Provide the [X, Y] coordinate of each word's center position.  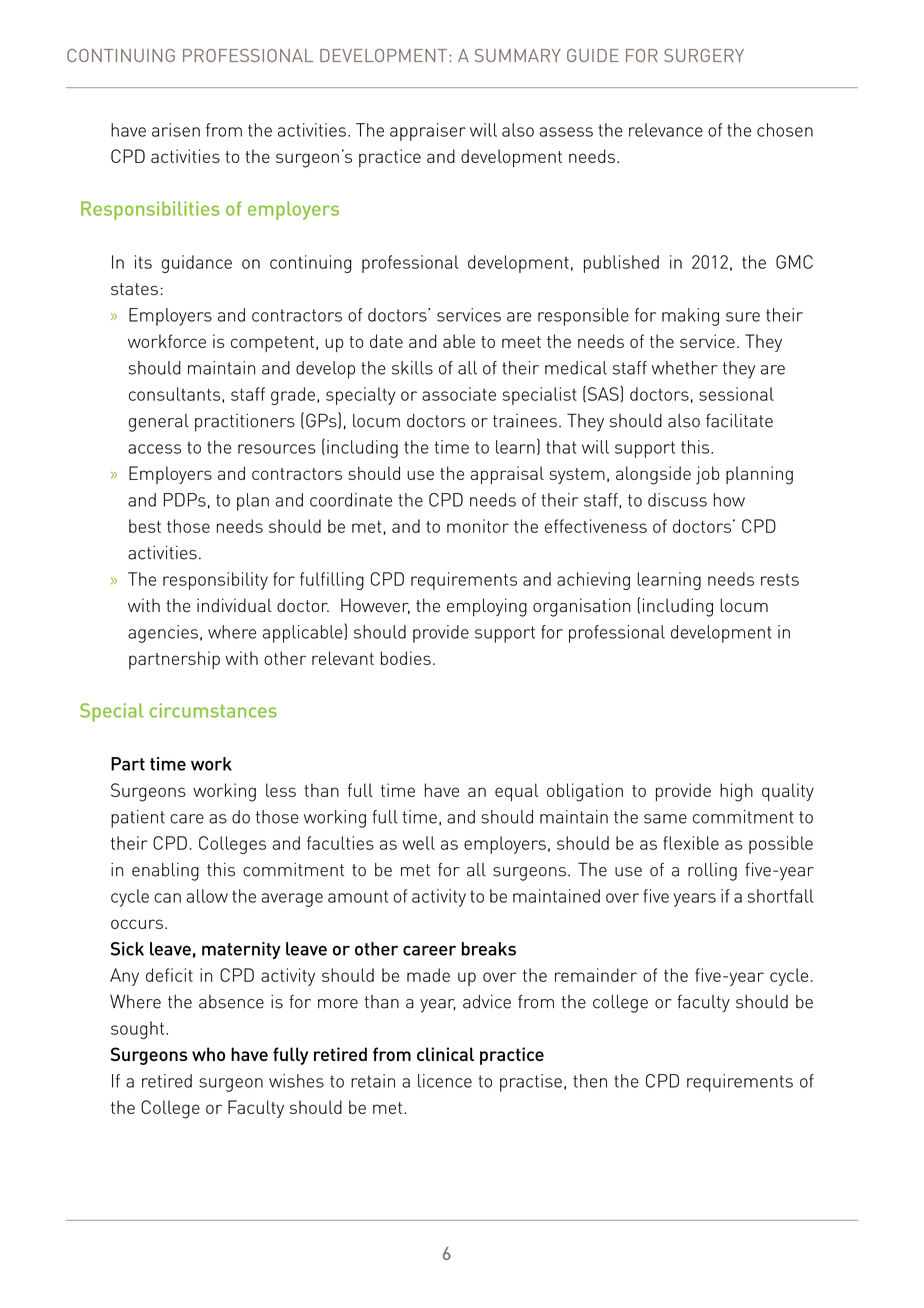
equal [517, 792]
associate [459, 394]
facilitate [739, 420]
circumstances [213, 710]
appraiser [428, 132]
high [736, 792]
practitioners [245, 423]
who [208, 1054]
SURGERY [704, 55]
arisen [176, 130]
